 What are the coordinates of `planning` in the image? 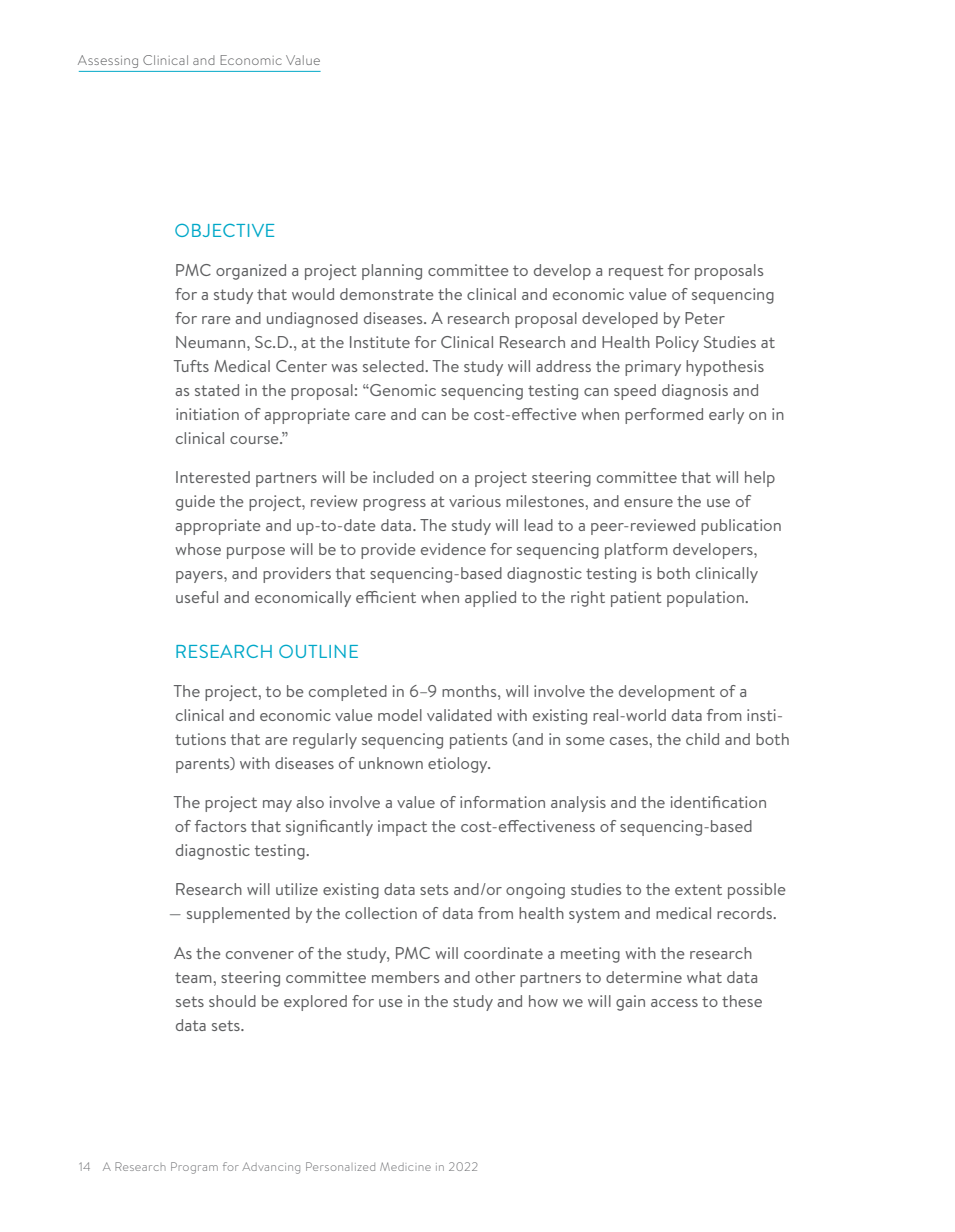 It's located at (392, 272).
